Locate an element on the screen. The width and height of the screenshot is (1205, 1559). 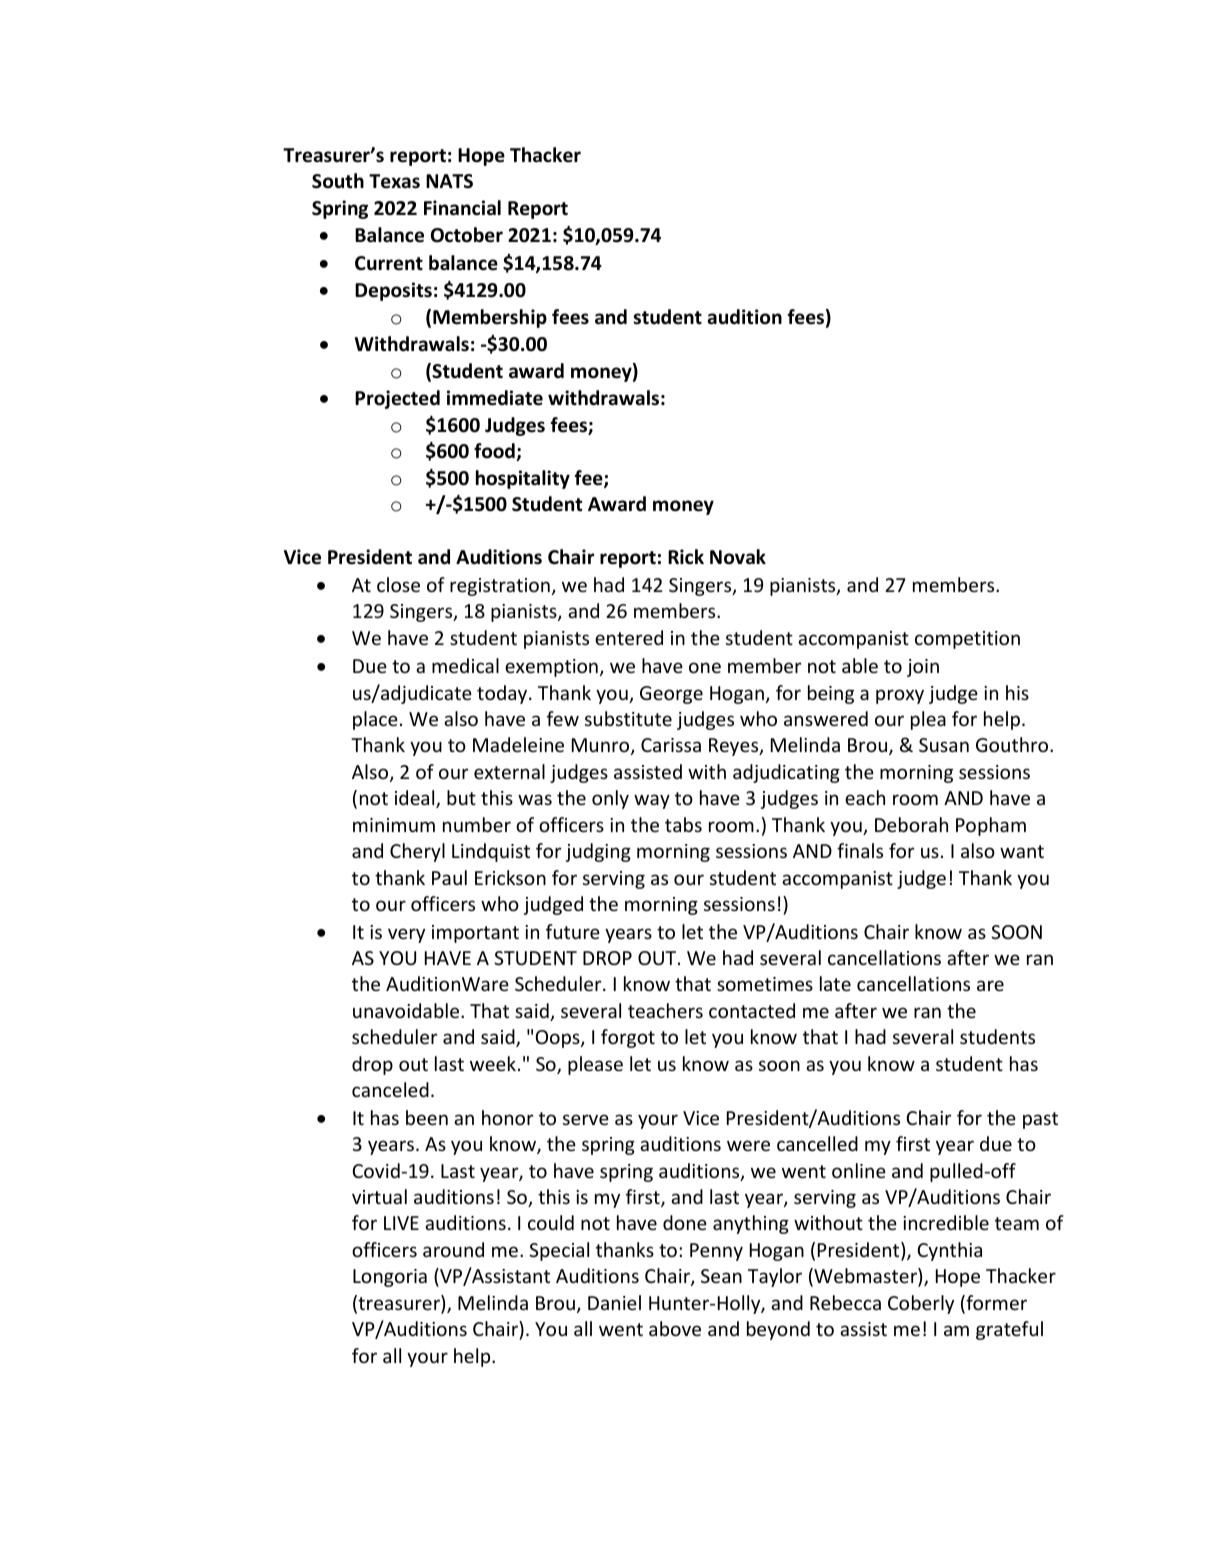
close is located at coordinates (398, 584).
